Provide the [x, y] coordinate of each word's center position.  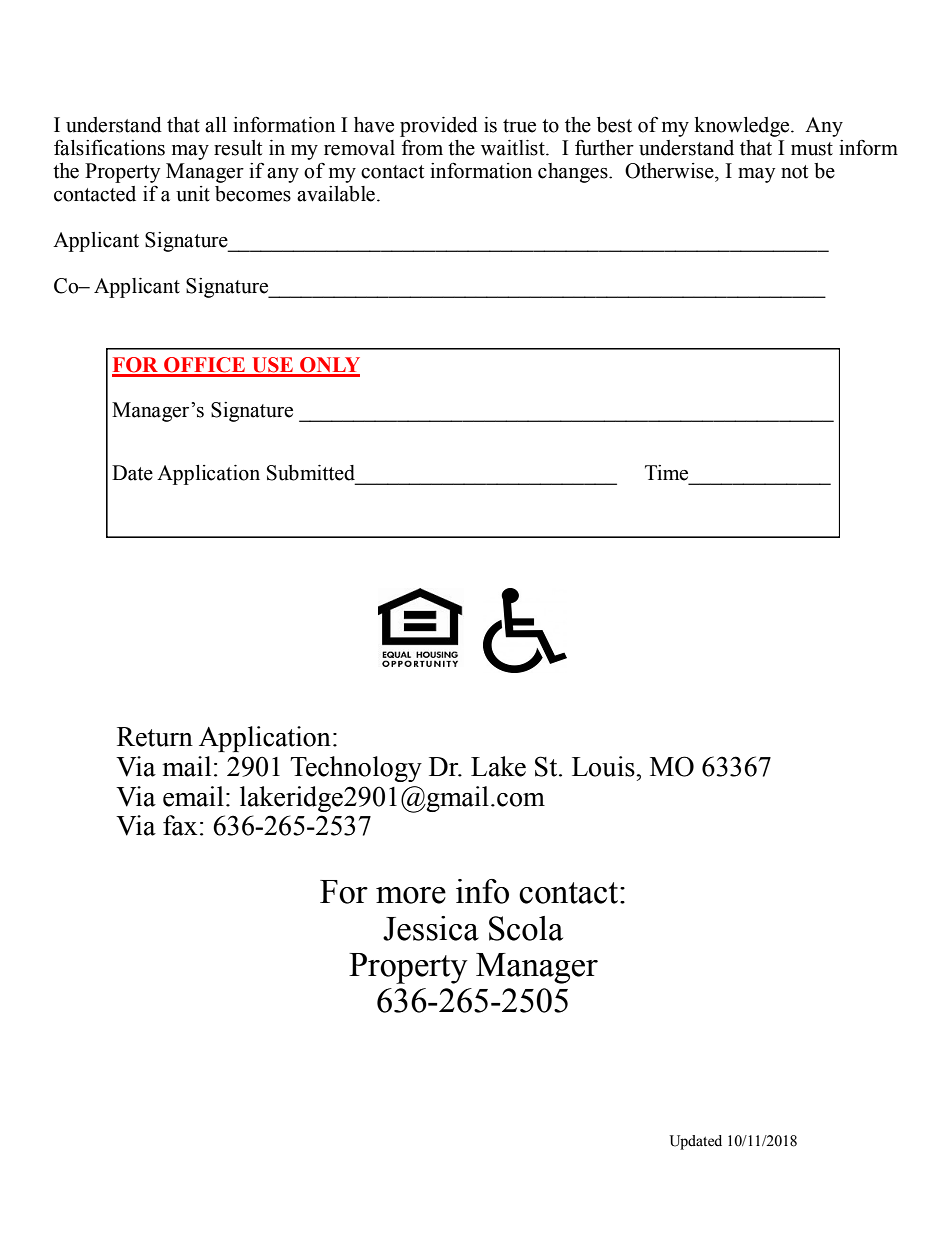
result [238, 148]
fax [180, 825]
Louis [604, 766]
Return [155, 737]
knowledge [743, 127]
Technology [356, 769]
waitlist [514, 148]
